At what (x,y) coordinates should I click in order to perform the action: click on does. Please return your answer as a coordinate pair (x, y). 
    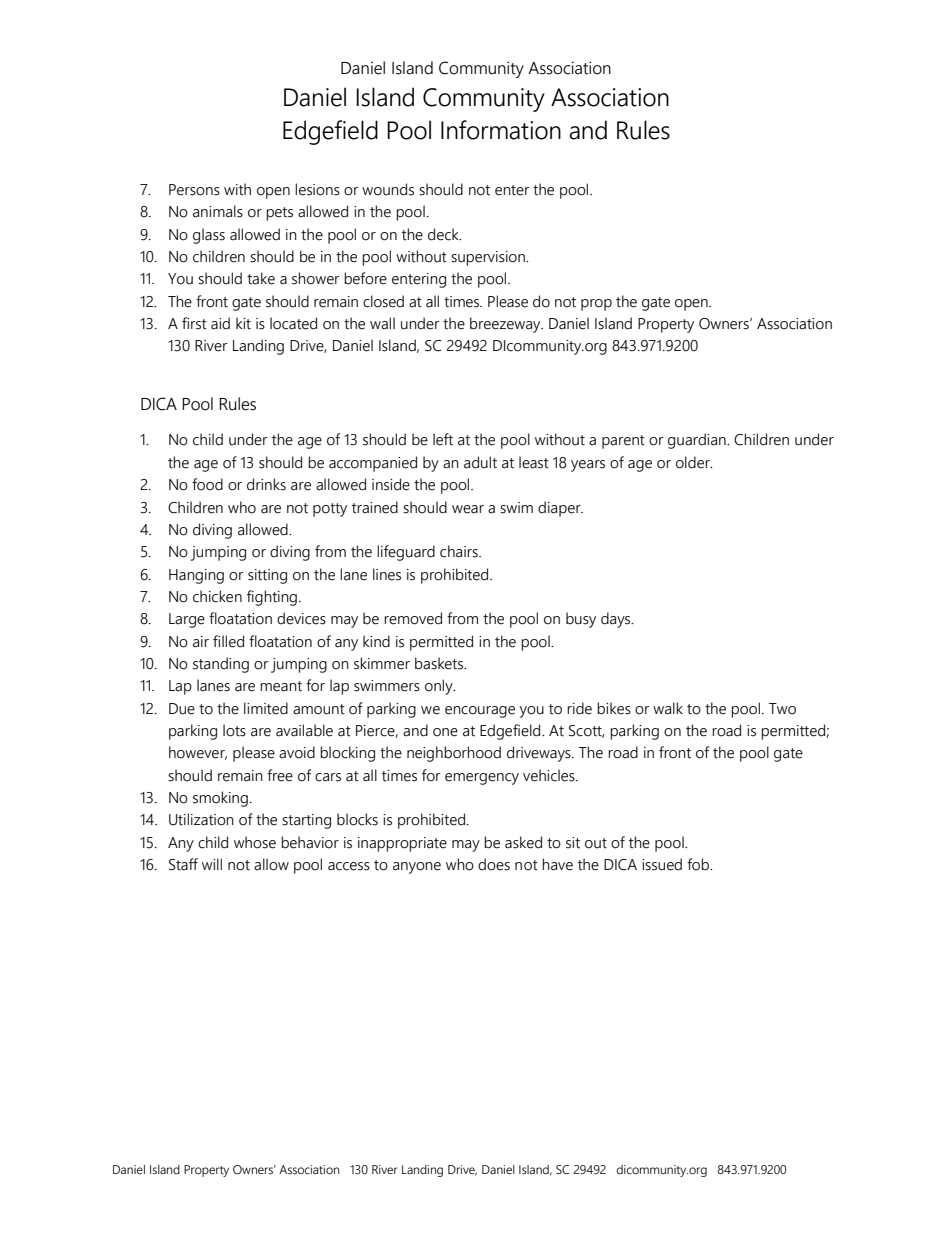
    Looking at the image, I should click on (494, 864).
